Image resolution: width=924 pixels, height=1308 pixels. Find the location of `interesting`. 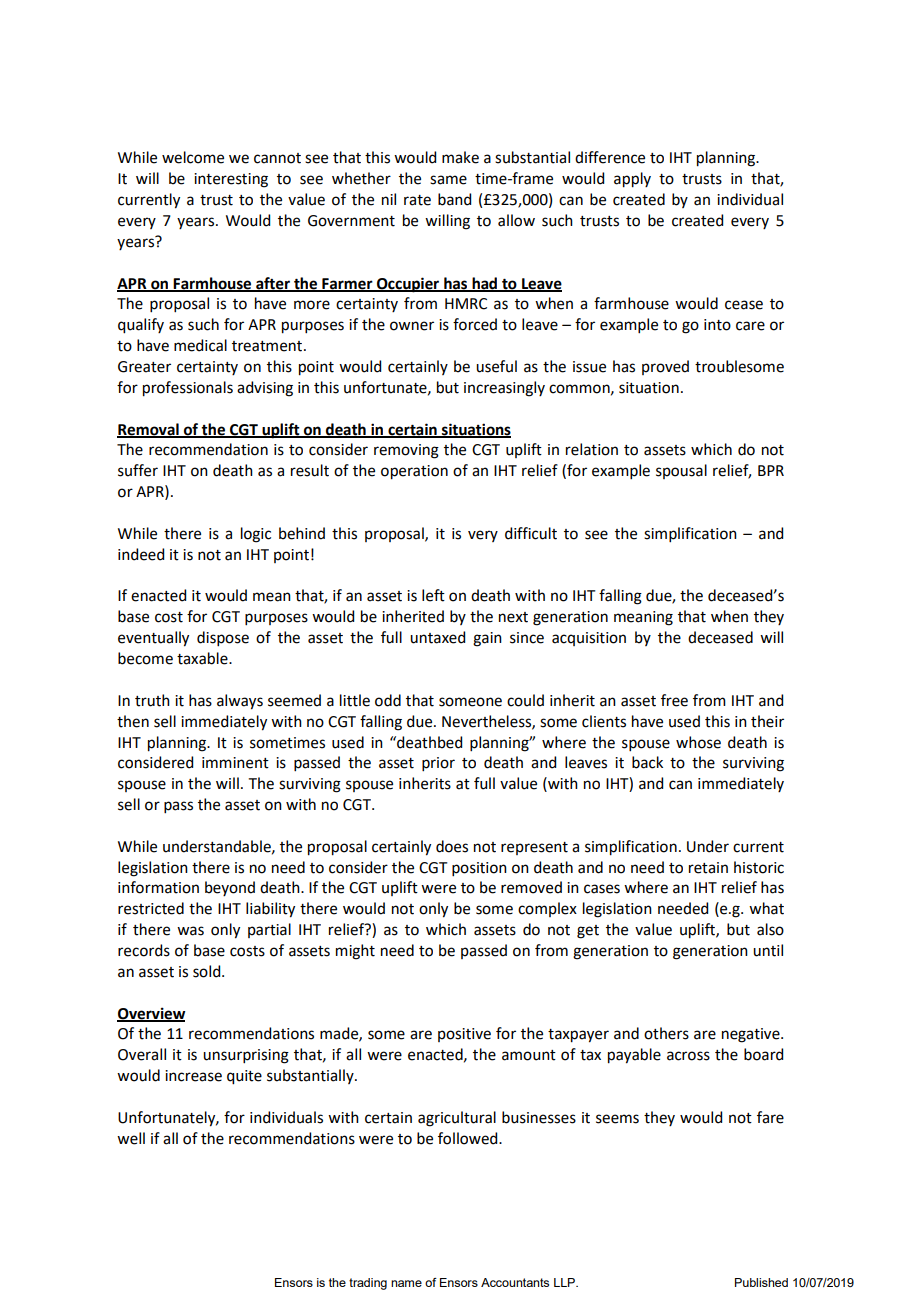

interesting is located at coordinates (231, 180).
